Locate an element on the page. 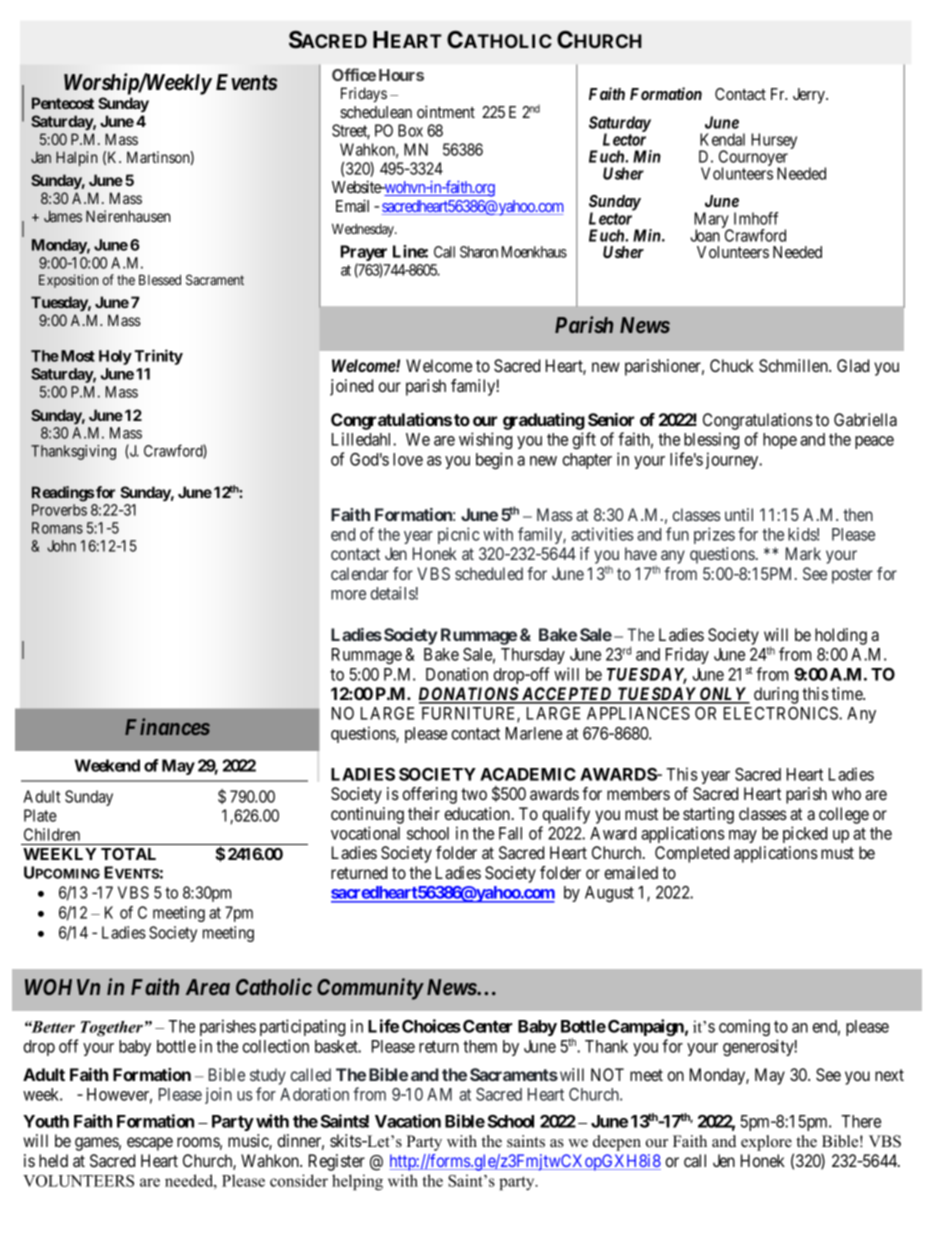 This page has width=952, height=1233. Completed is located at coordinates (692, 854).
